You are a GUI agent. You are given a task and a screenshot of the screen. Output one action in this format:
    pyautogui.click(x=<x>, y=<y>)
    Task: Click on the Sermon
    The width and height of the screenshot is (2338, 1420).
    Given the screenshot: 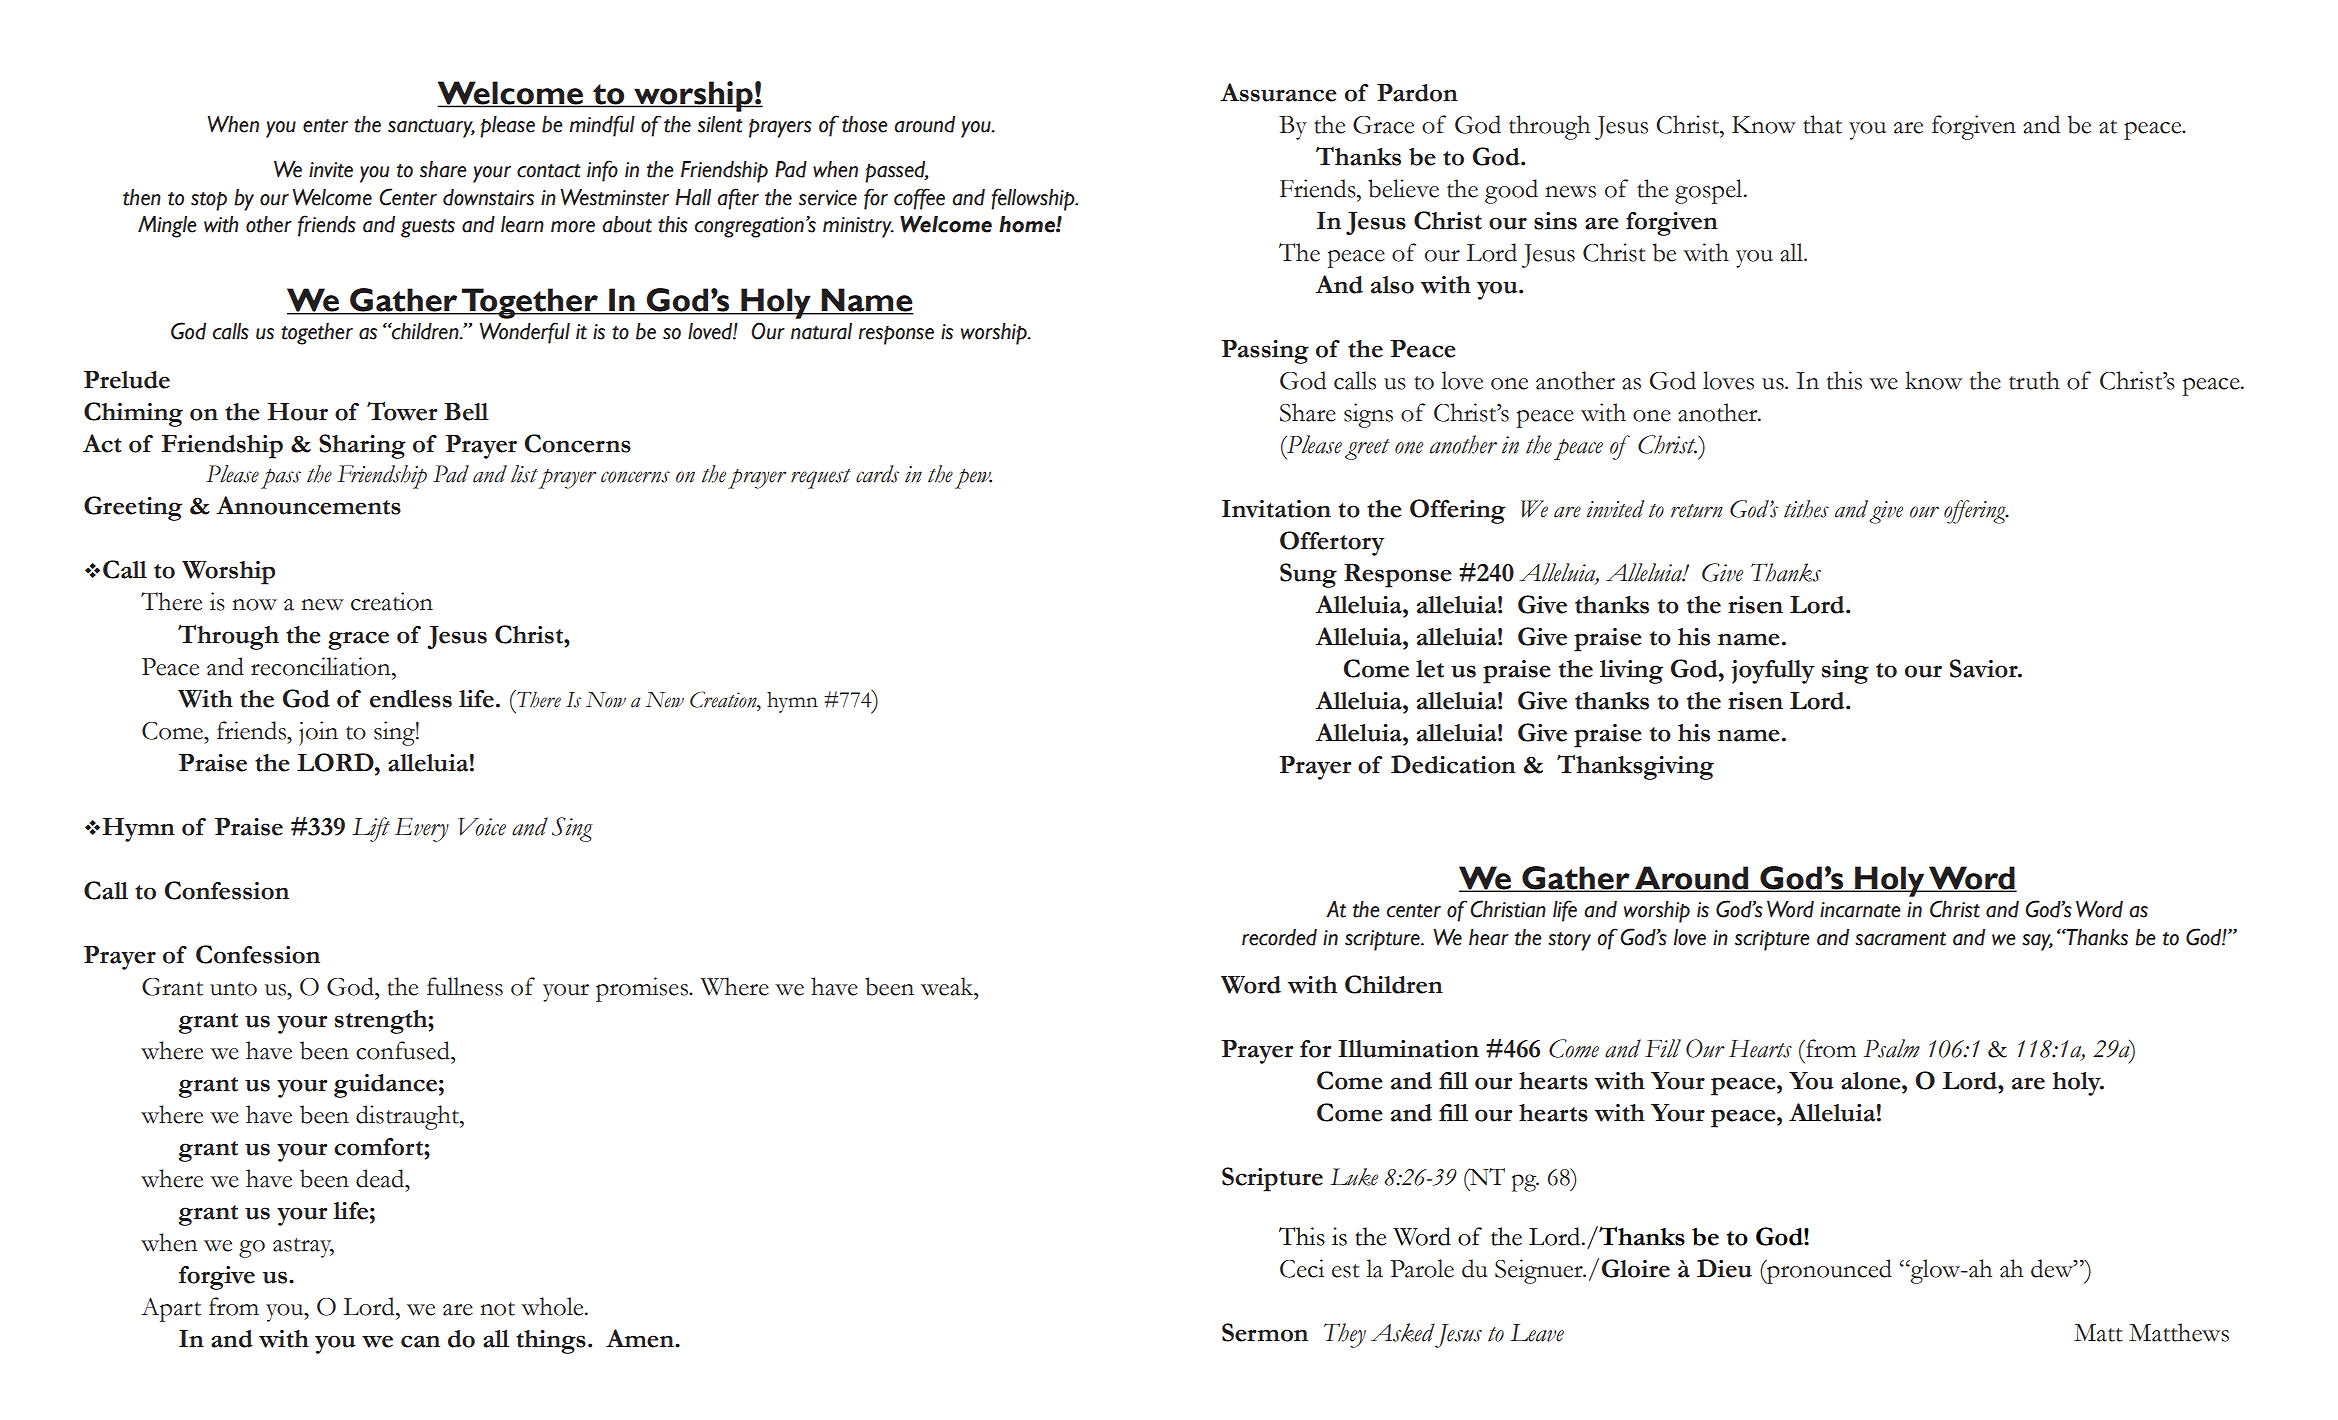 What is the action you would take?
    pyautogui.click(x=1265, y=1332)
